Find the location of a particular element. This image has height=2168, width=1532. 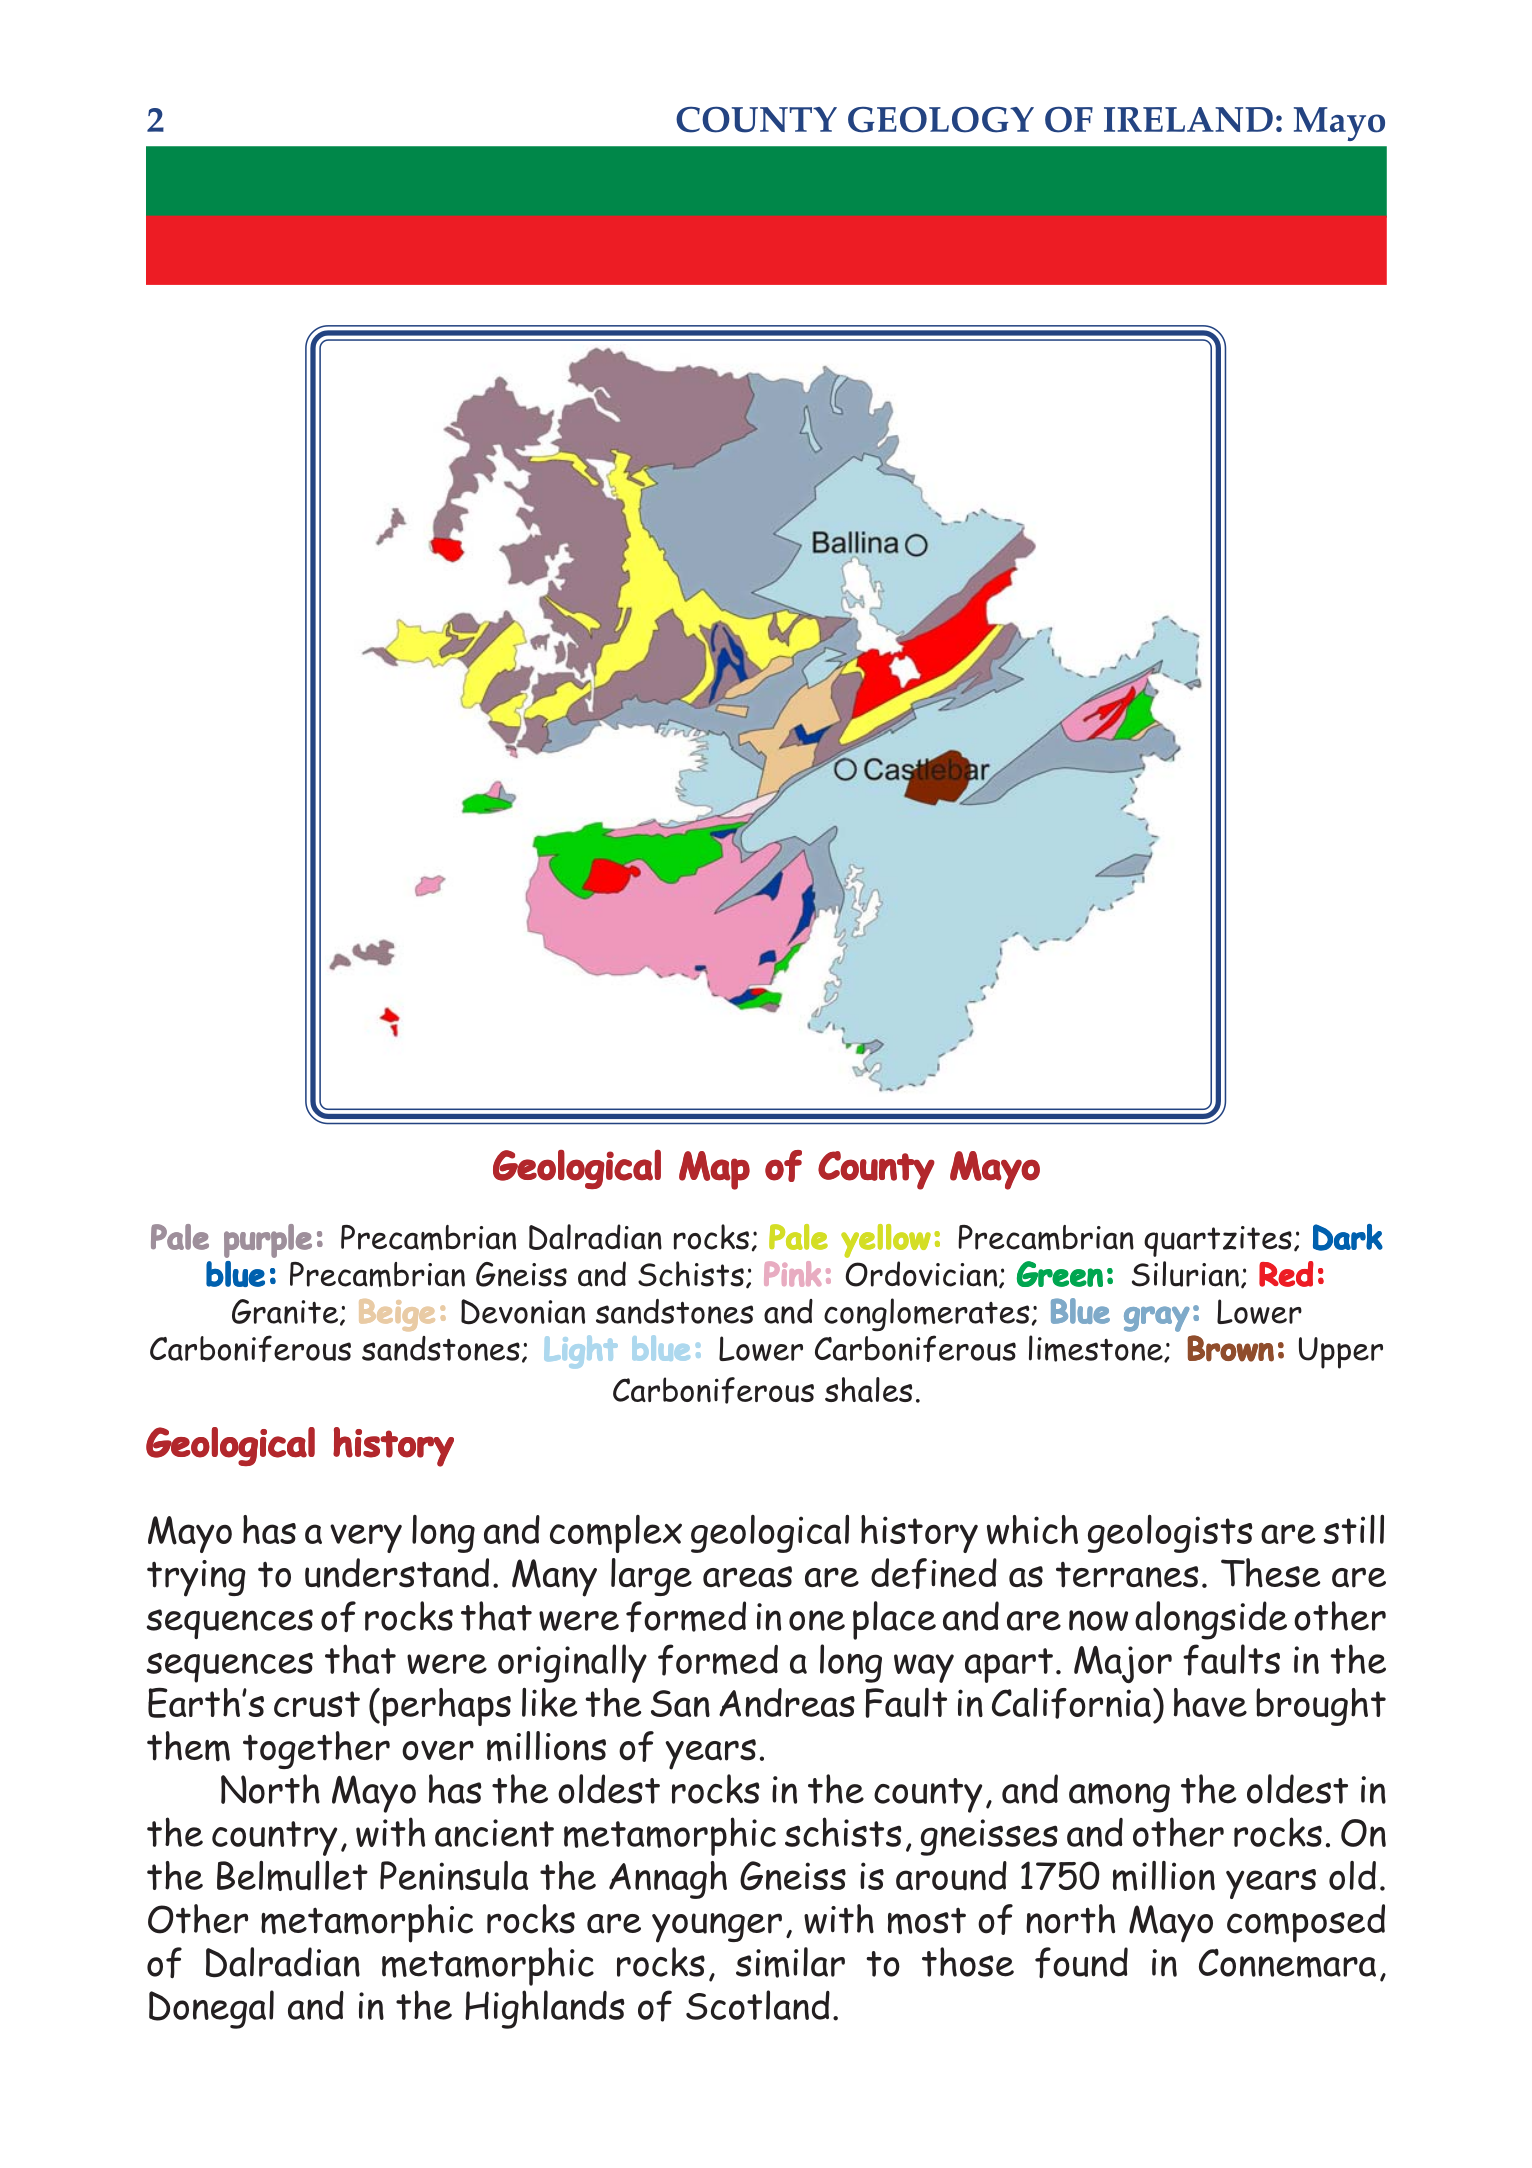

purple is located at coordinates (268, 1241).
